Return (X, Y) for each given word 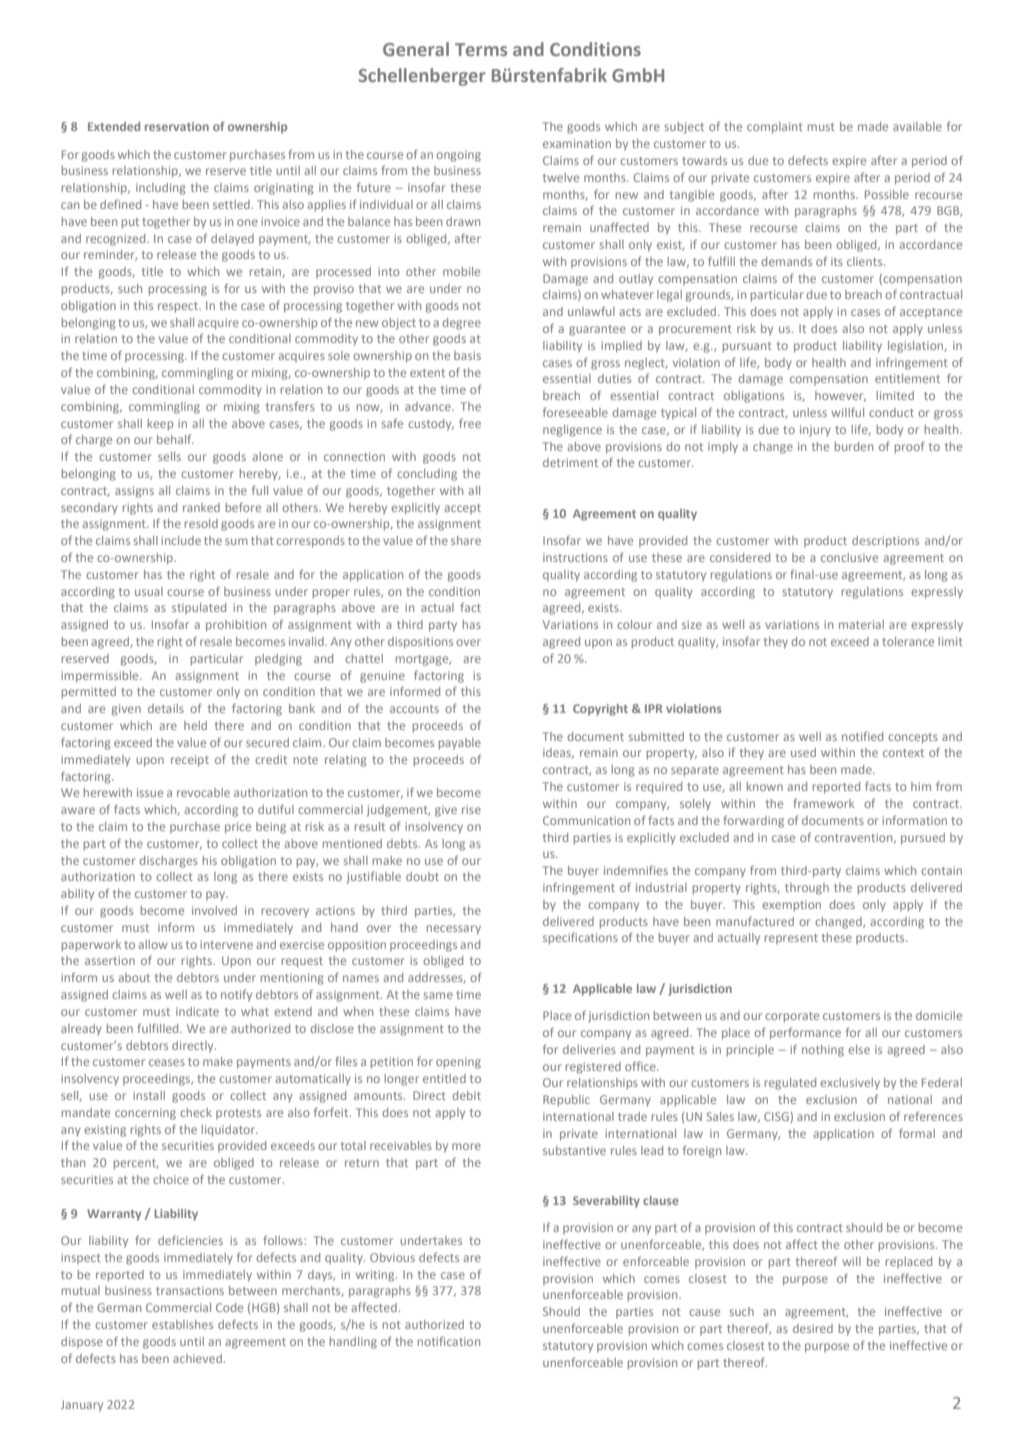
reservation (177, 126)
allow (152, 944)
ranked (201, 507)
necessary (454, 930)
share (466, 540)
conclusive (849, 557)
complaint (775, 128)
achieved (197, 1358)
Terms (481, 49)
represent (791, 939)
